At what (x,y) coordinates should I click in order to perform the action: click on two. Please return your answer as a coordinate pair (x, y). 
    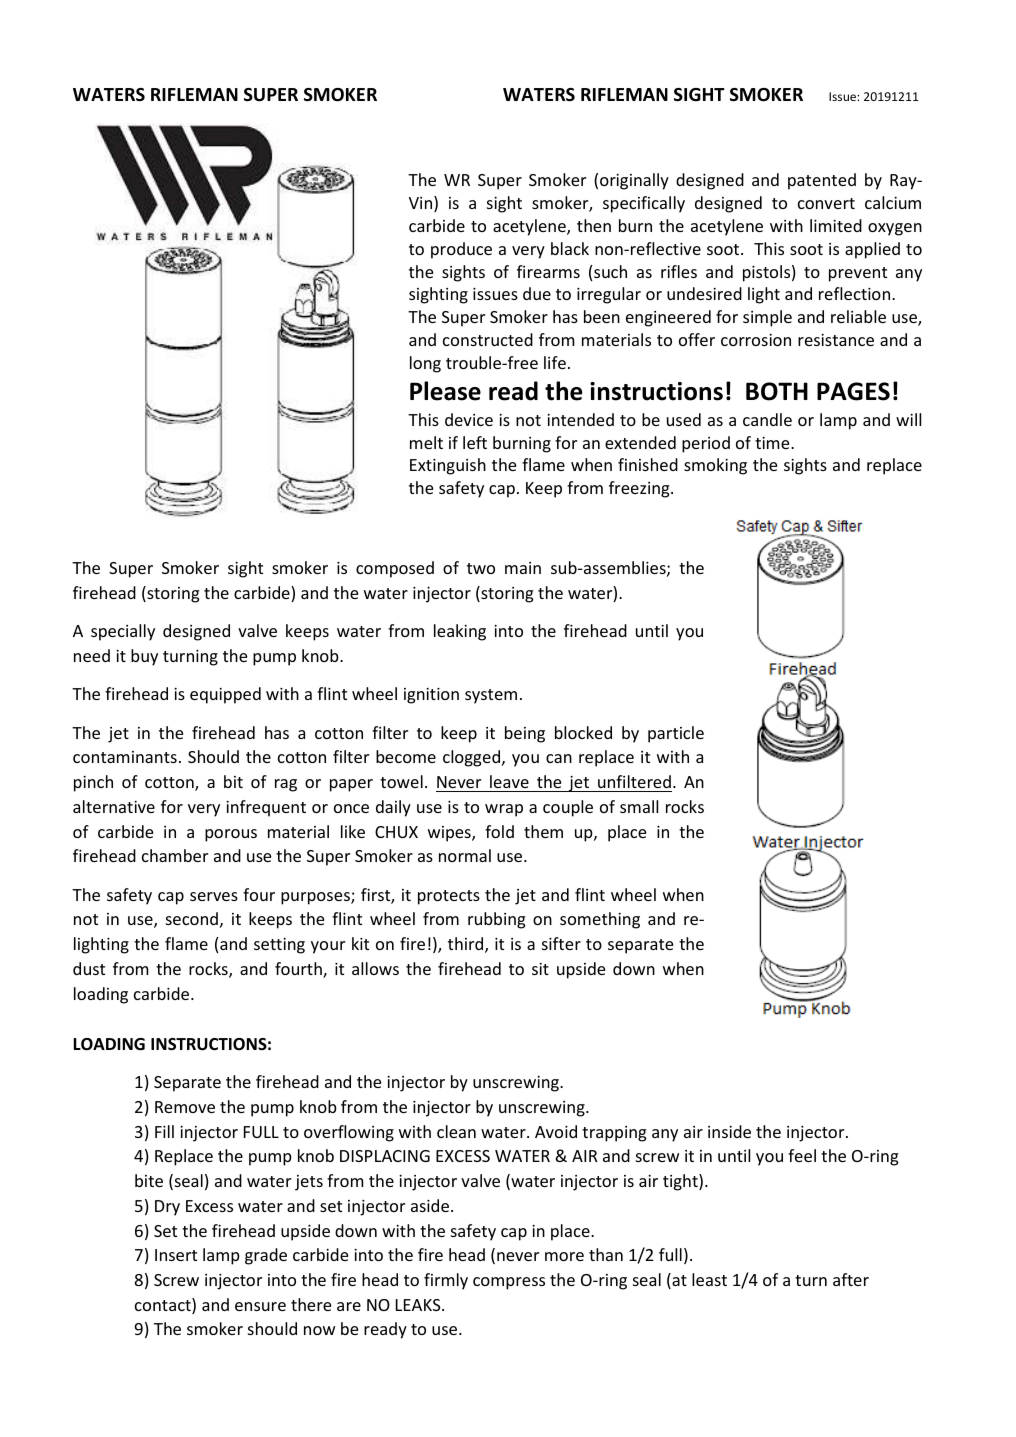
    Looking at the image, I should click on (481, 568).
